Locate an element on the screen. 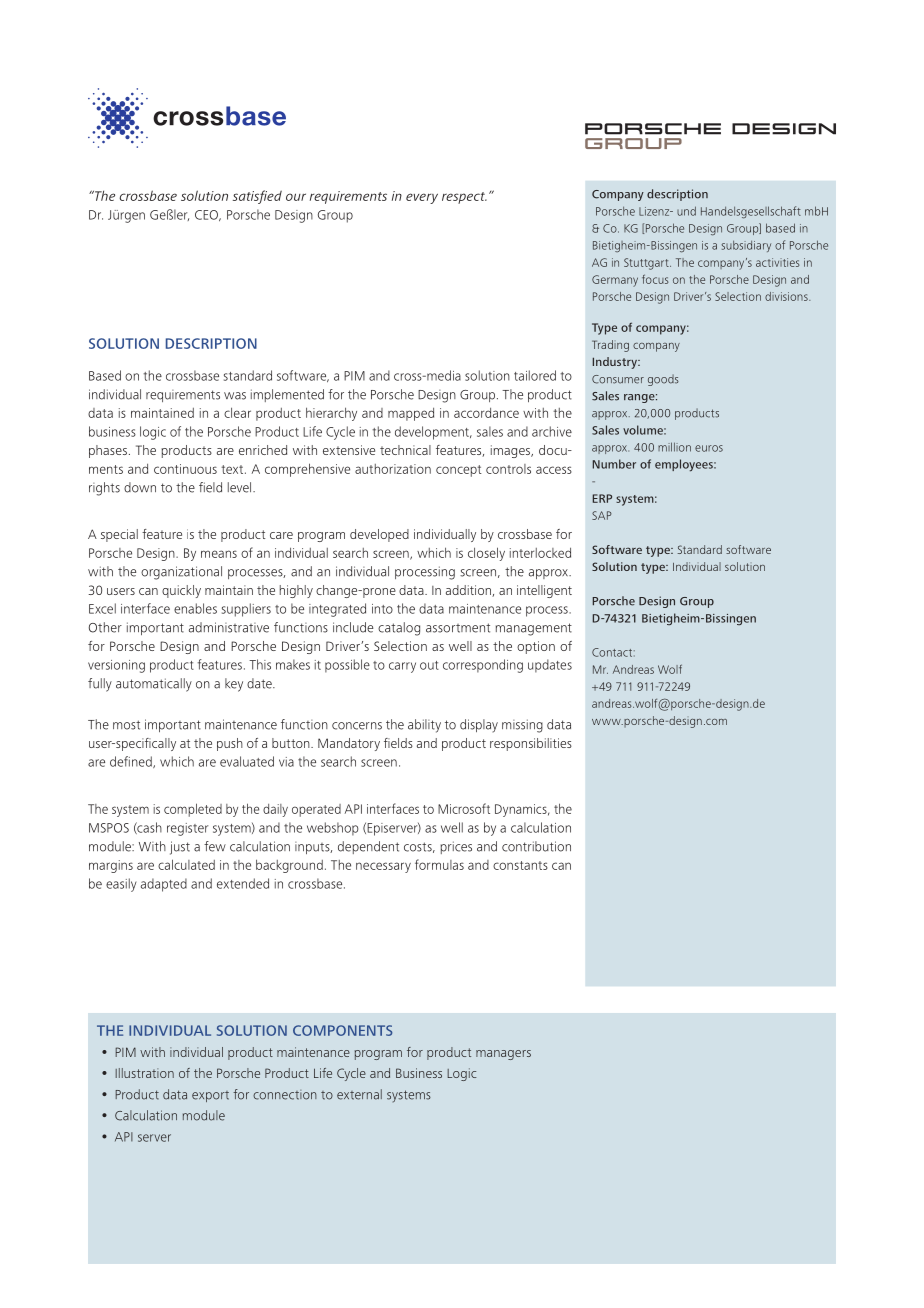  contribution is located at coordinates (536, 846).
